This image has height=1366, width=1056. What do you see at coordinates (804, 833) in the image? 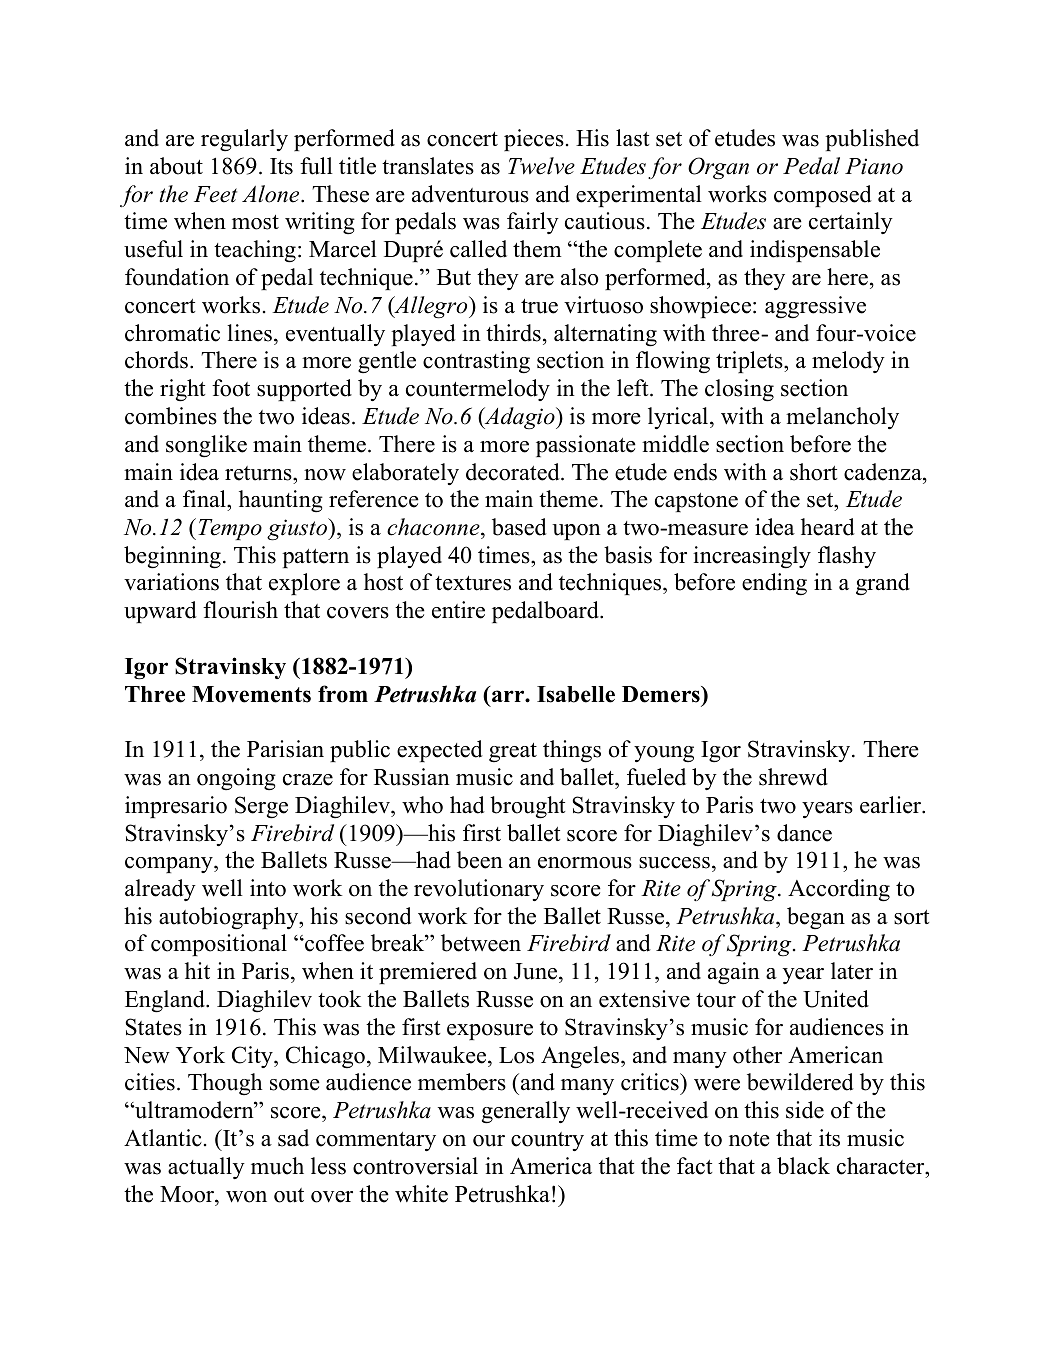
I see `dance` at bounding box center [804, 833].
